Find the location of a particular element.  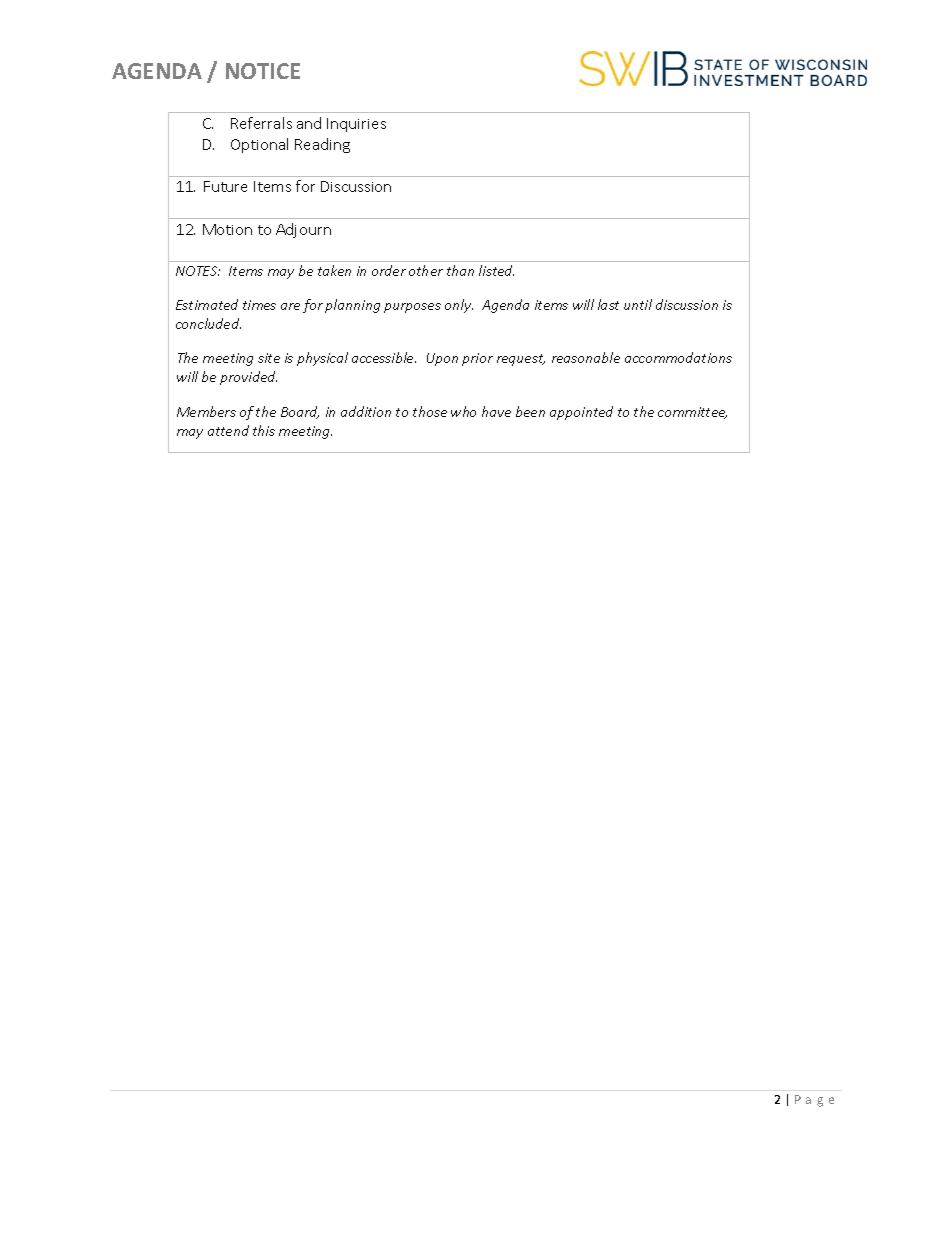

Future is located at coordinates (225, 186).
